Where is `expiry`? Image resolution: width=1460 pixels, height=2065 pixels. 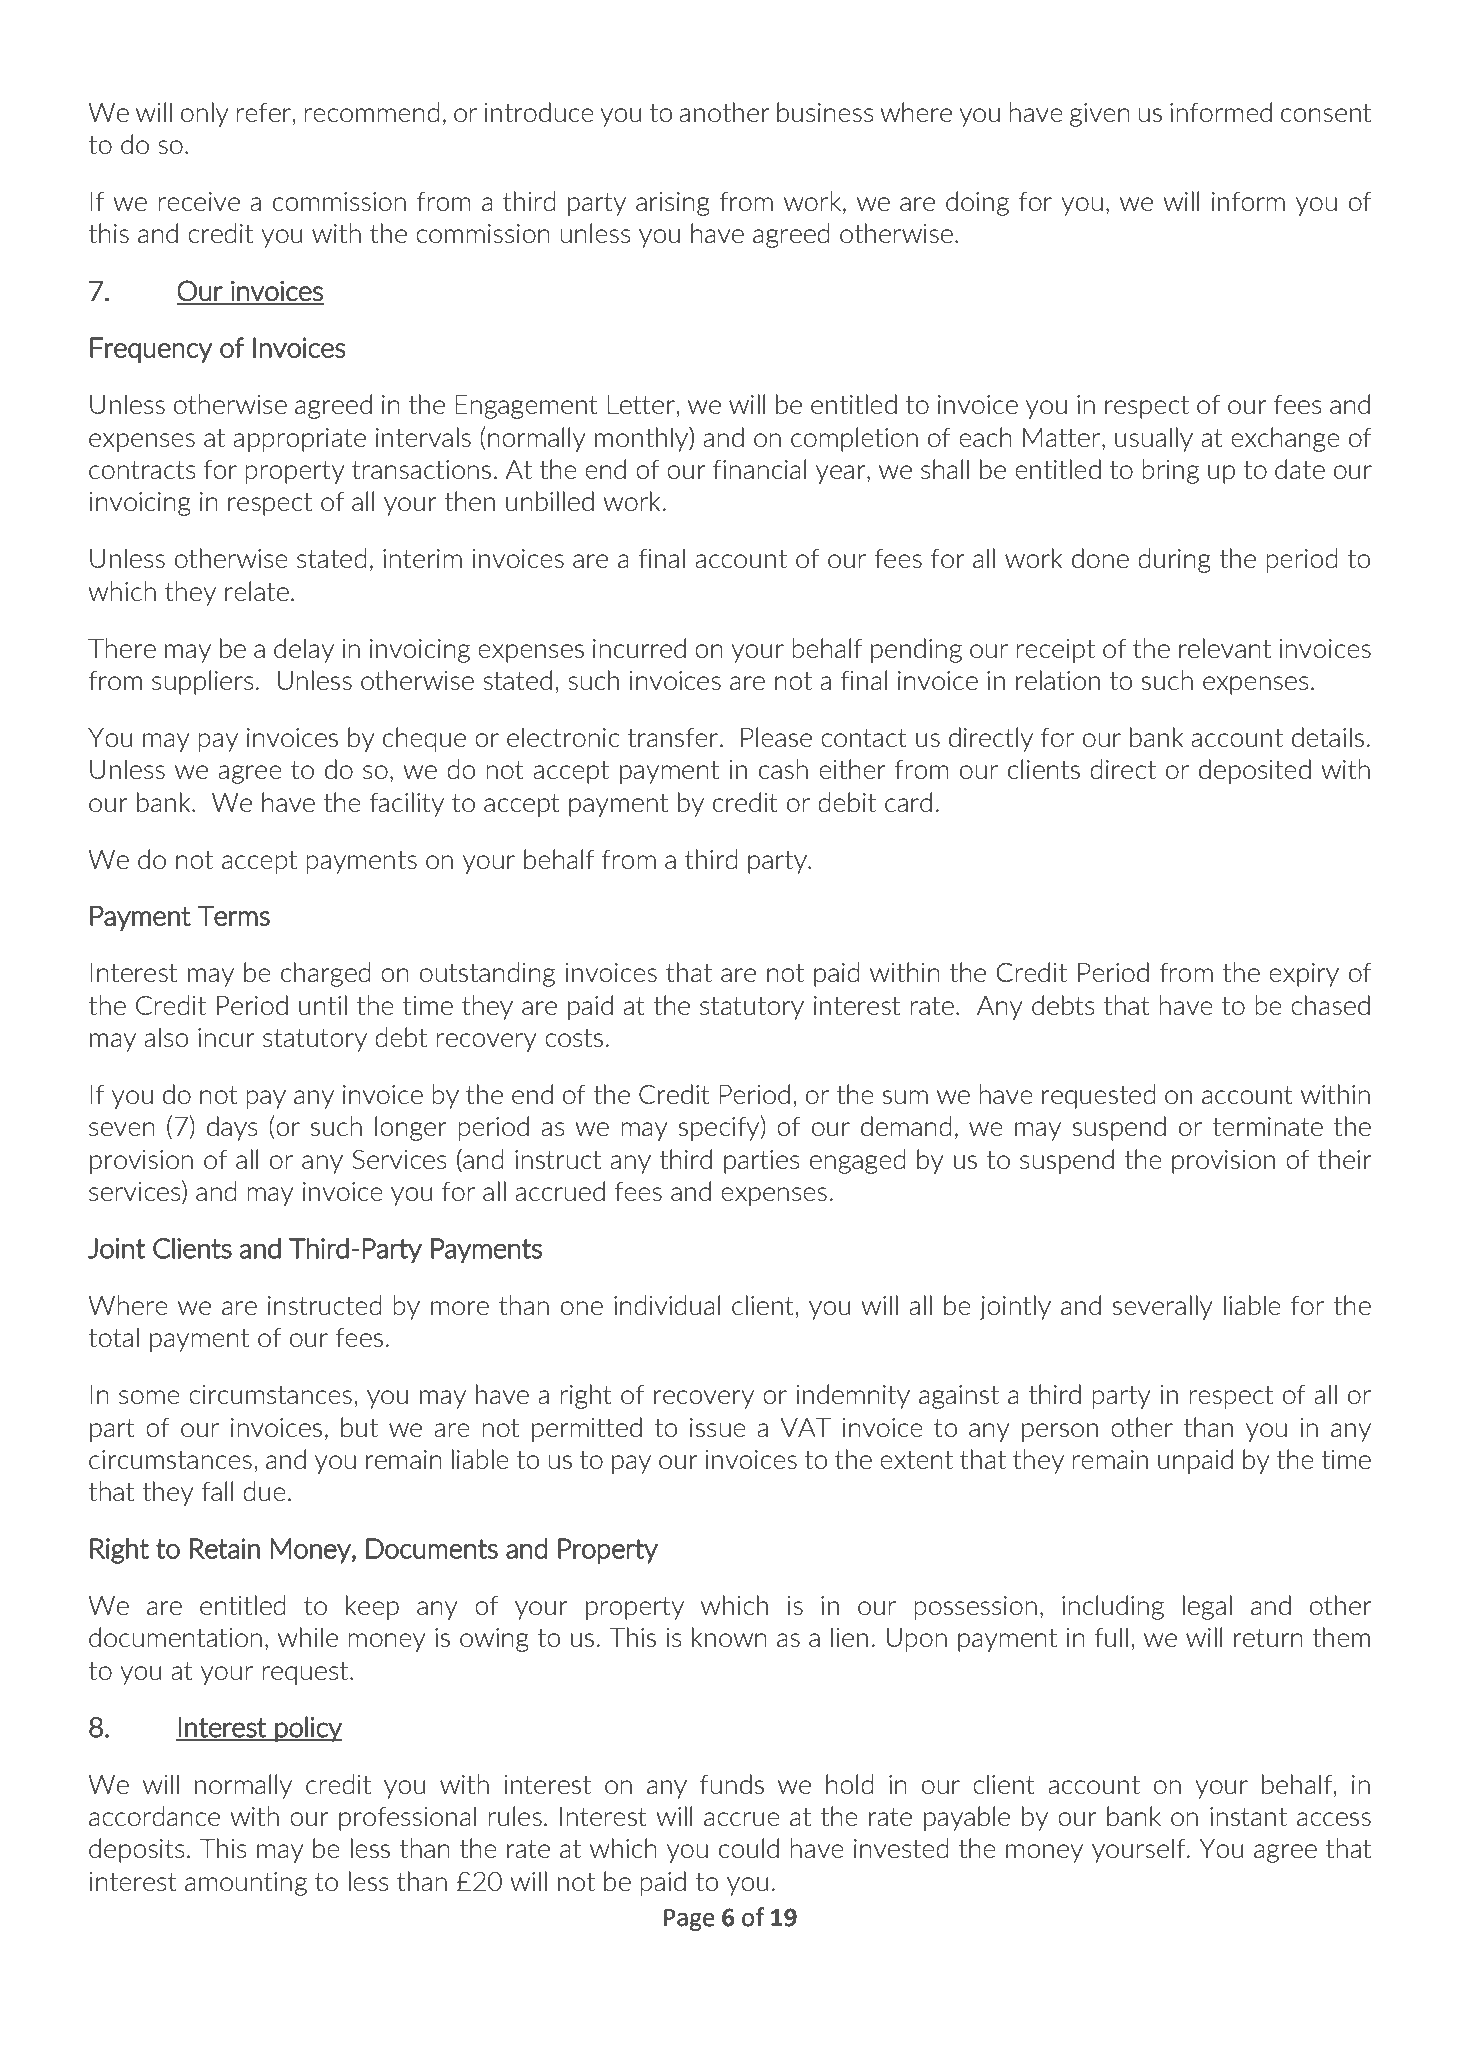
expiry is located at coordinates (1304, 975).
